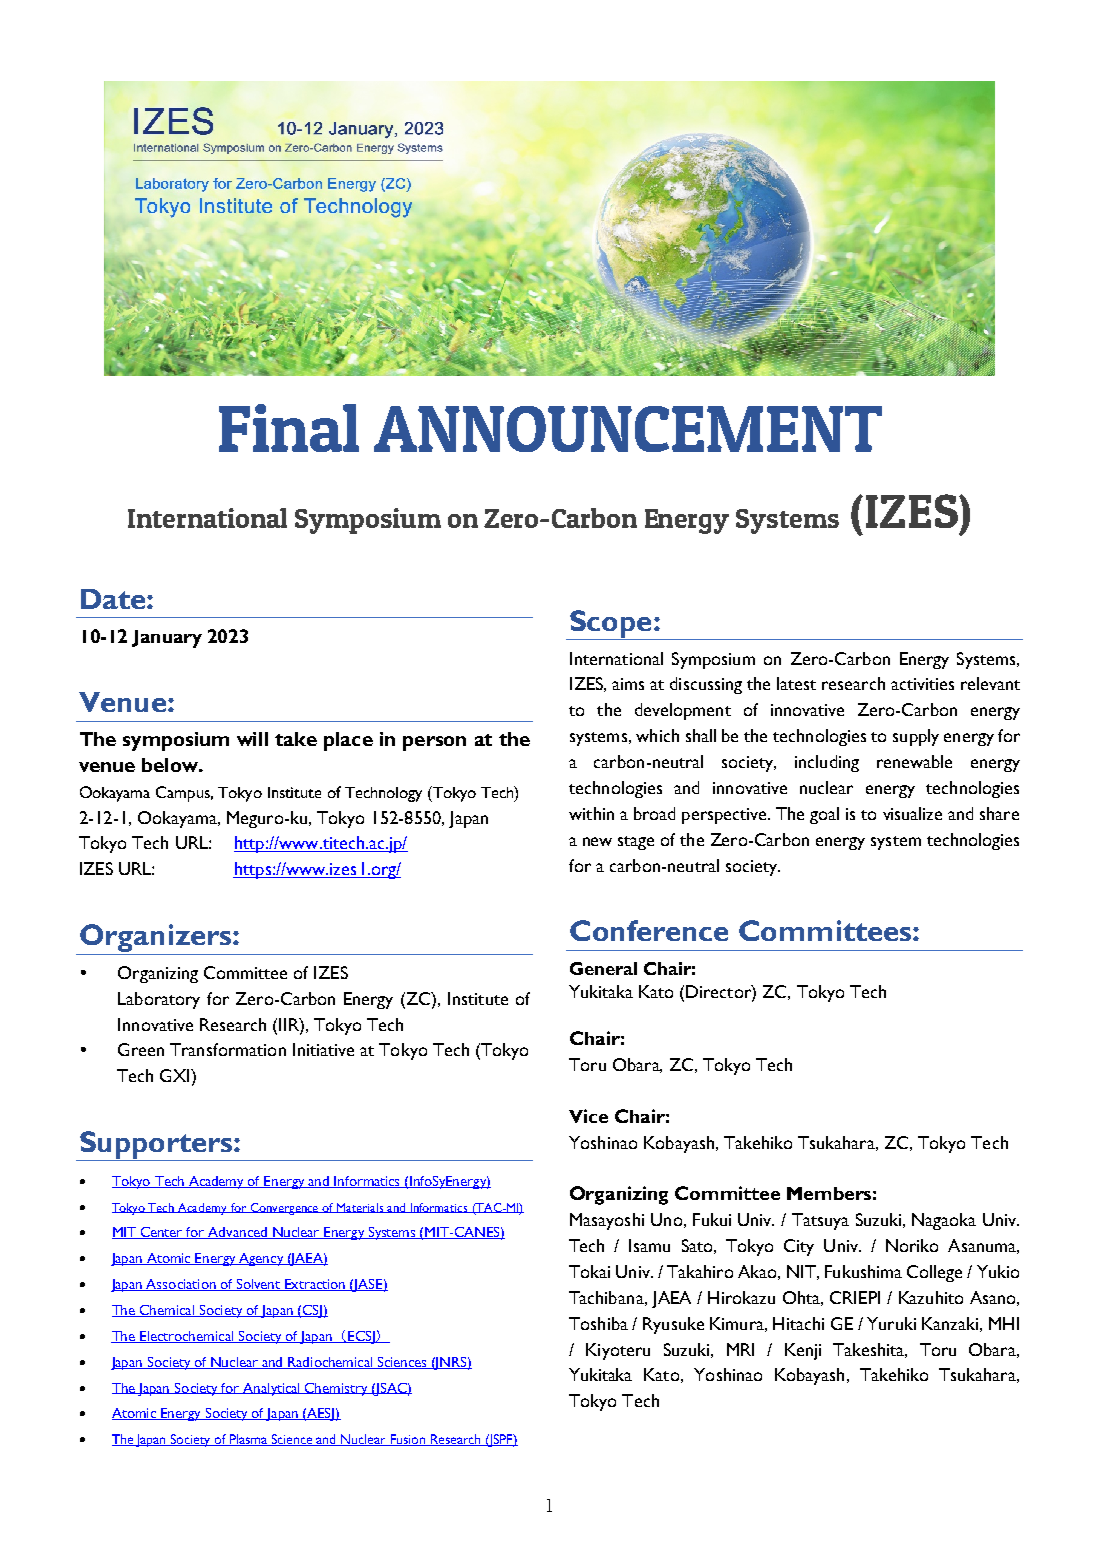 Image resolution: width=1099 pixels, height=1555 pixels. What do you see at coordinates (912, 813) in the document?
I see `visualize` at bounding box center [912, 813].
